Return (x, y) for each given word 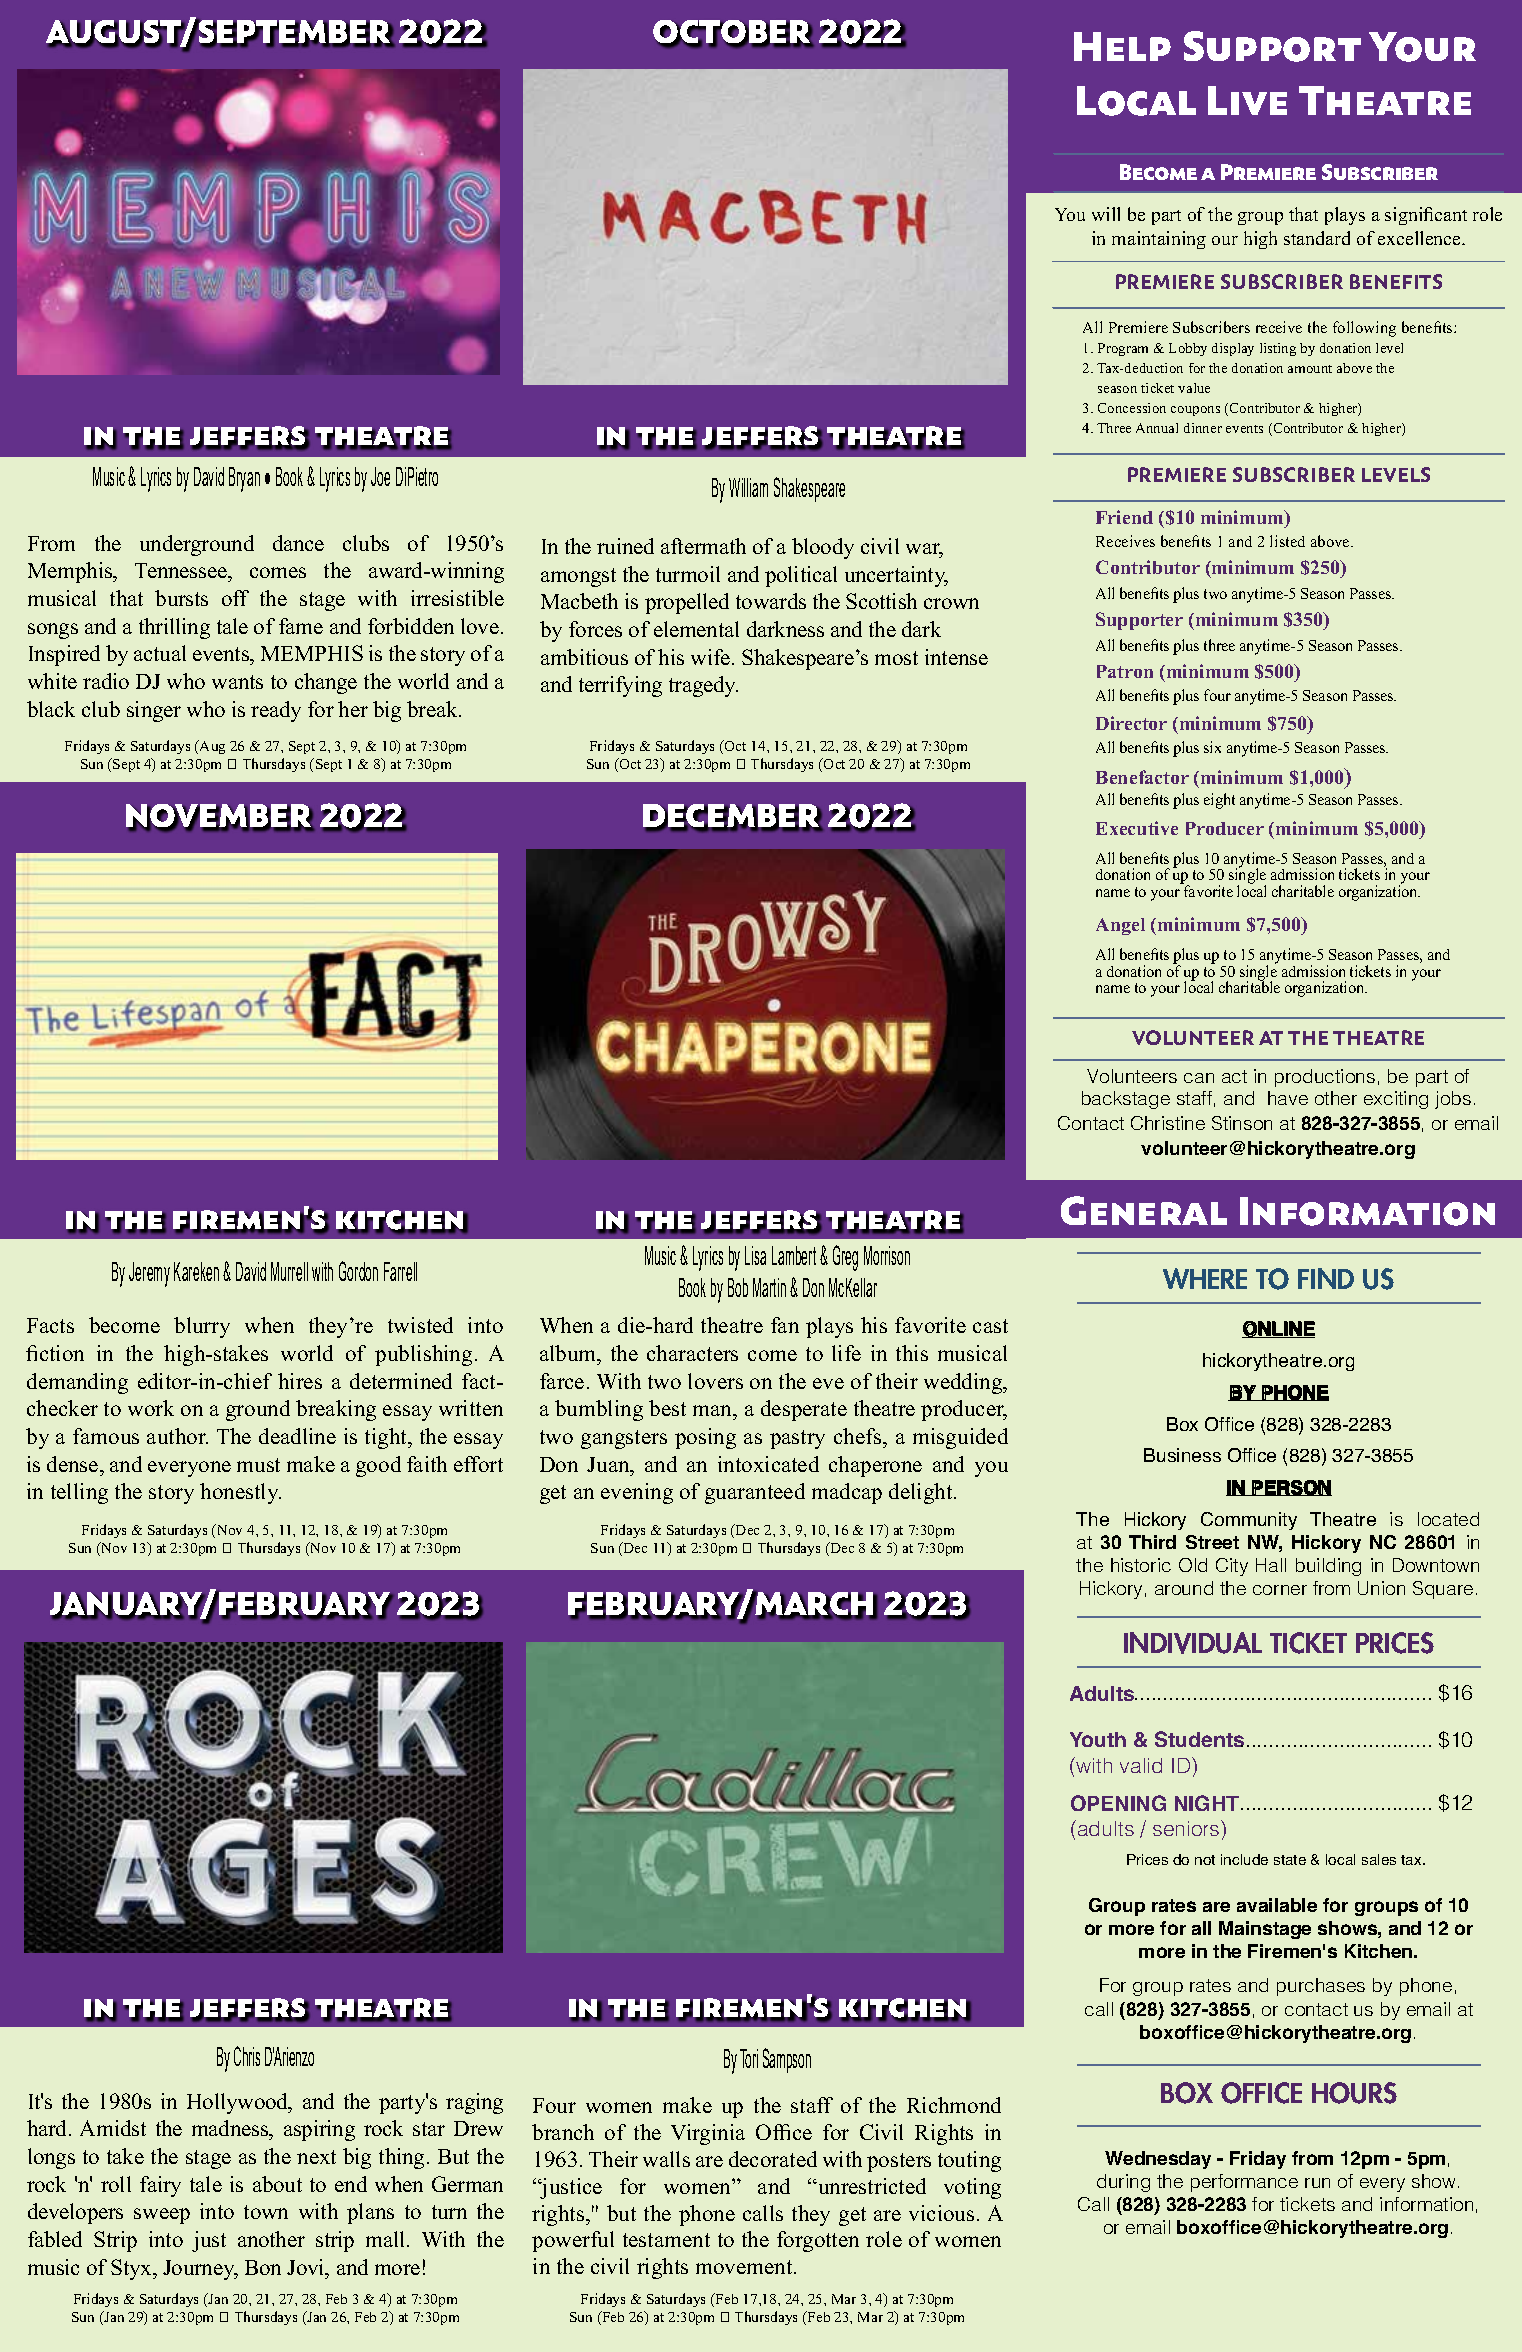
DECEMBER (733, 817)
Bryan (244, 479)
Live (1247, 100)
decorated (773, 2159)
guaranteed (755, 1493)
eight (1219, 801)
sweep (162, 2216)
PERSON (1291, 1488)
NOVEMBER (220, 817)
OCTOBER (733, 33)
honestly (240, 1493)
